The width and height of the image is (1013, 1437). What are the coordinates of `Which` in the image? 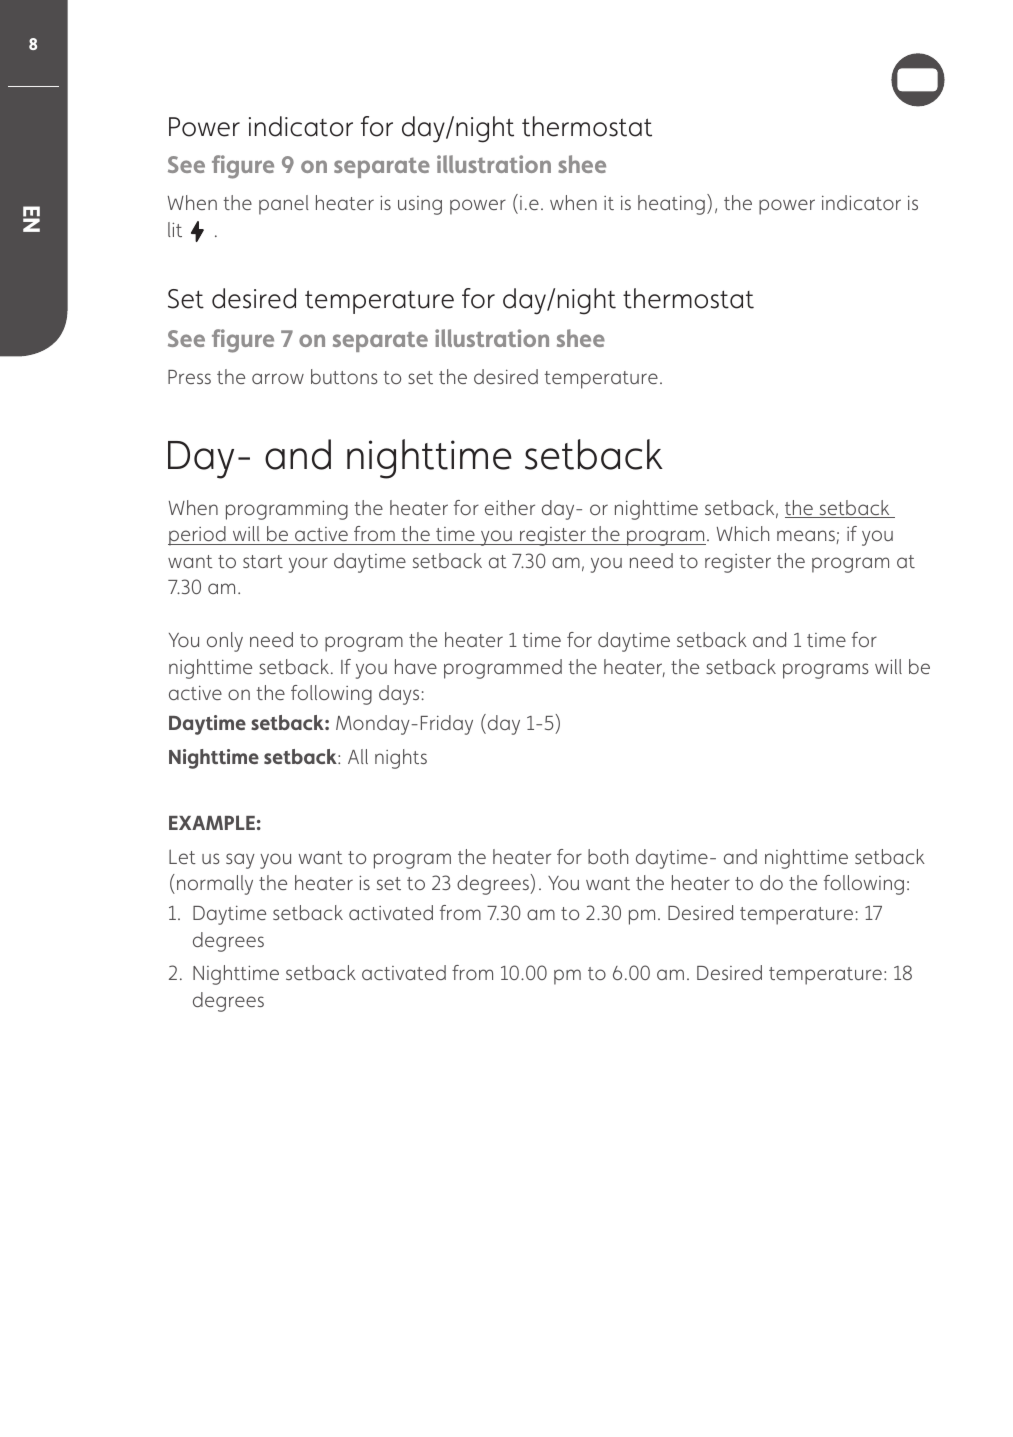 It's located at (743, 533).
